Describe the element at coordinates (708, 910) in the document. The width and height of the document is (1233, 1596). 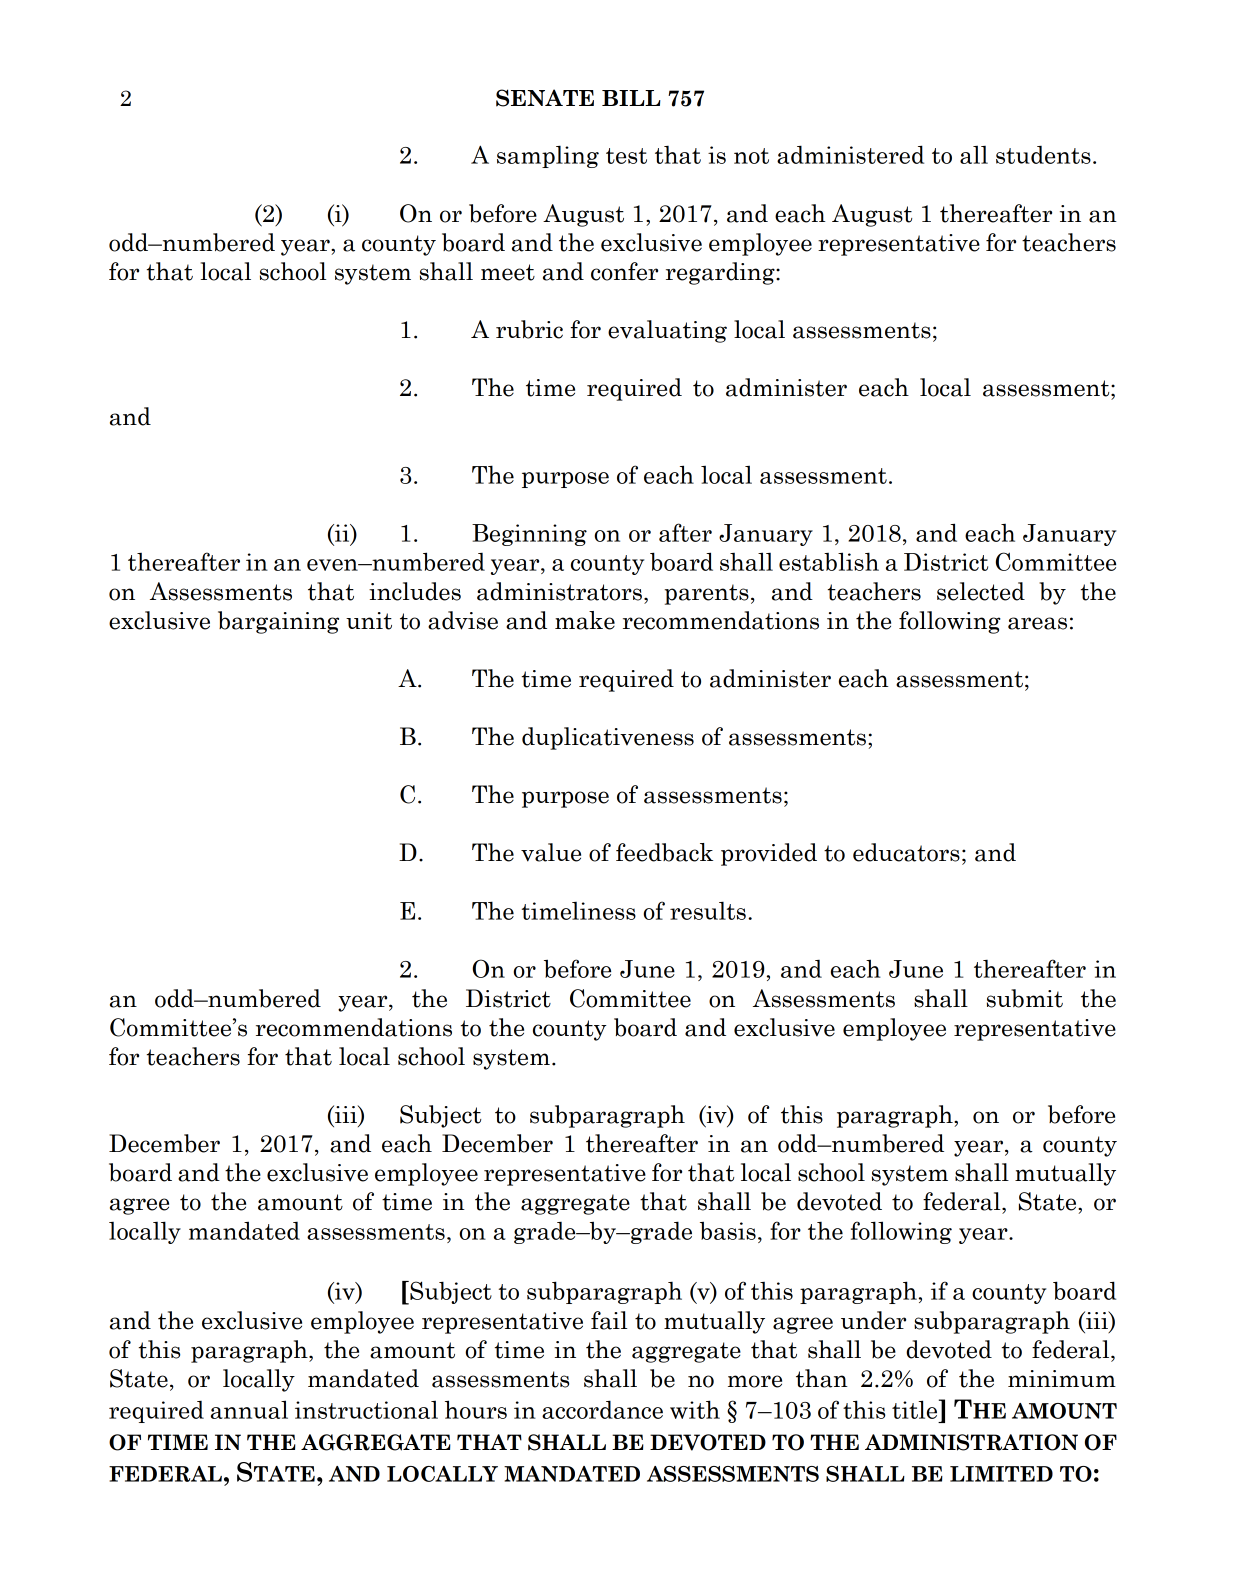
I see `results` at that location.
